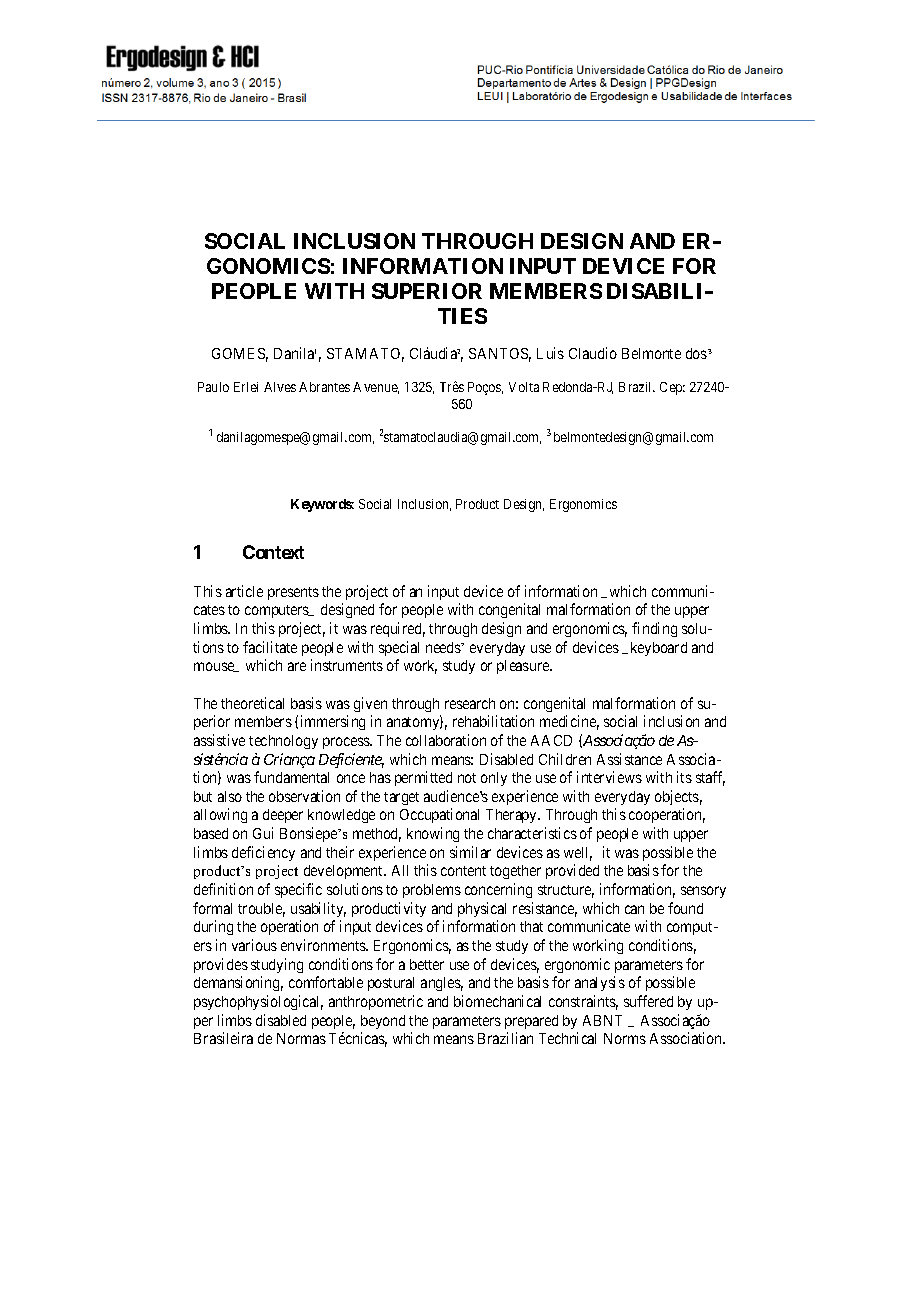 The height and width of the page is (1308, 924). I want to click on psychophysiological, so click(258, 1002).
